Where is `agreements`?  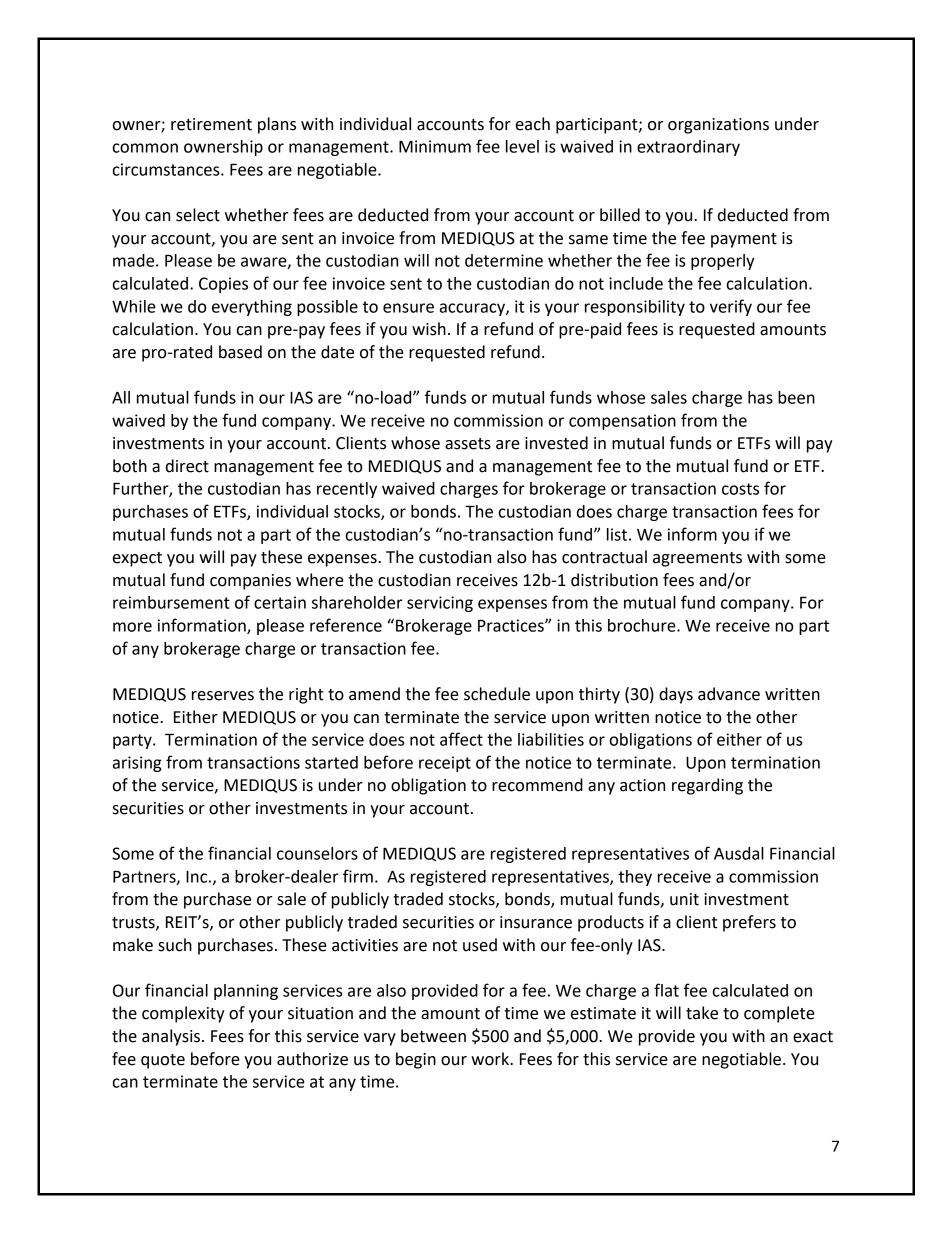
agreements is located at coordinates (697, 559).
